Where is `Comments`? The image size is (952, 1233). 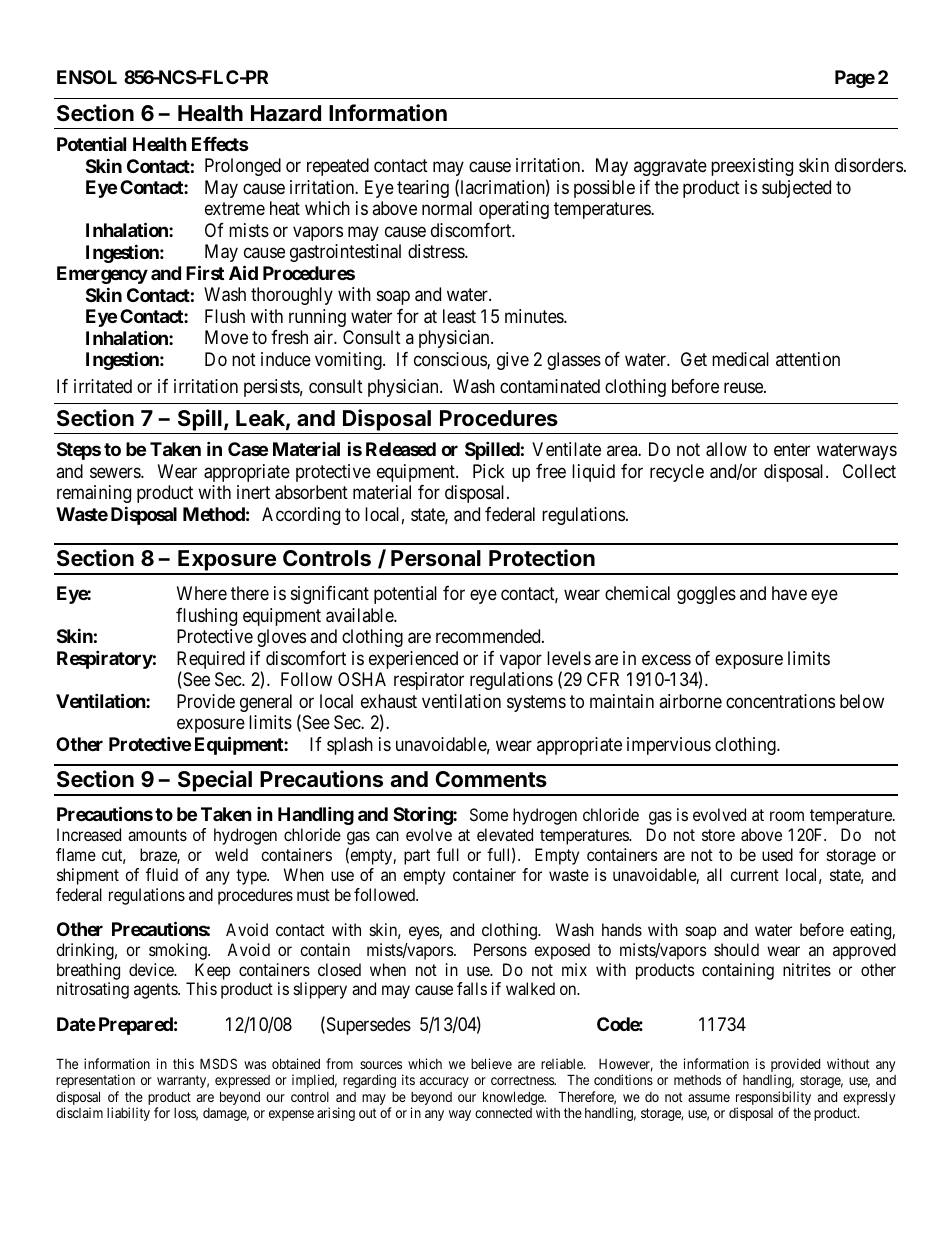
Comments is located at coordinates (491, 779).
